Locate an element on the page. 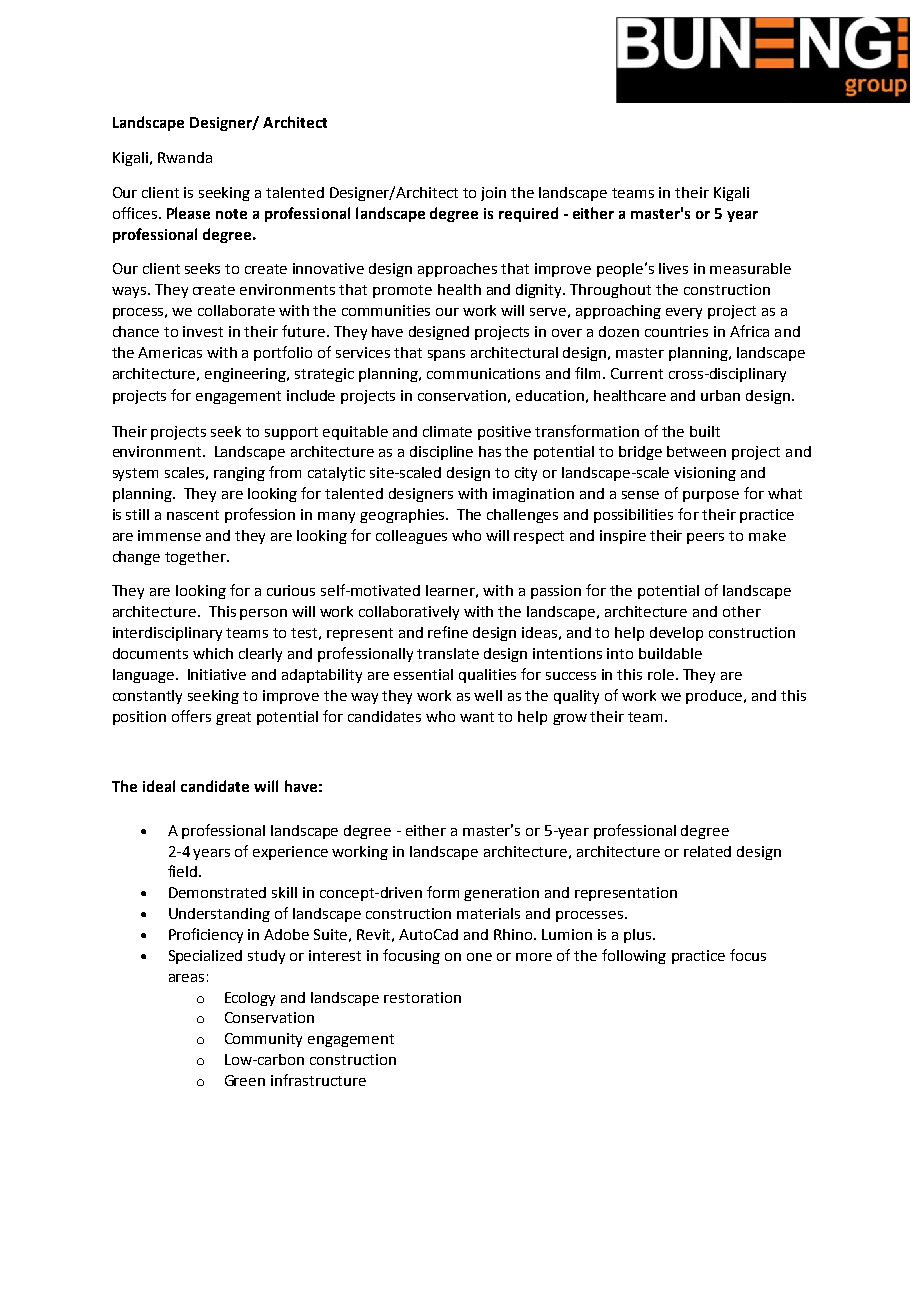 The width and height of the image is (924, 1308). lives is located at coordinates (673, 268).
